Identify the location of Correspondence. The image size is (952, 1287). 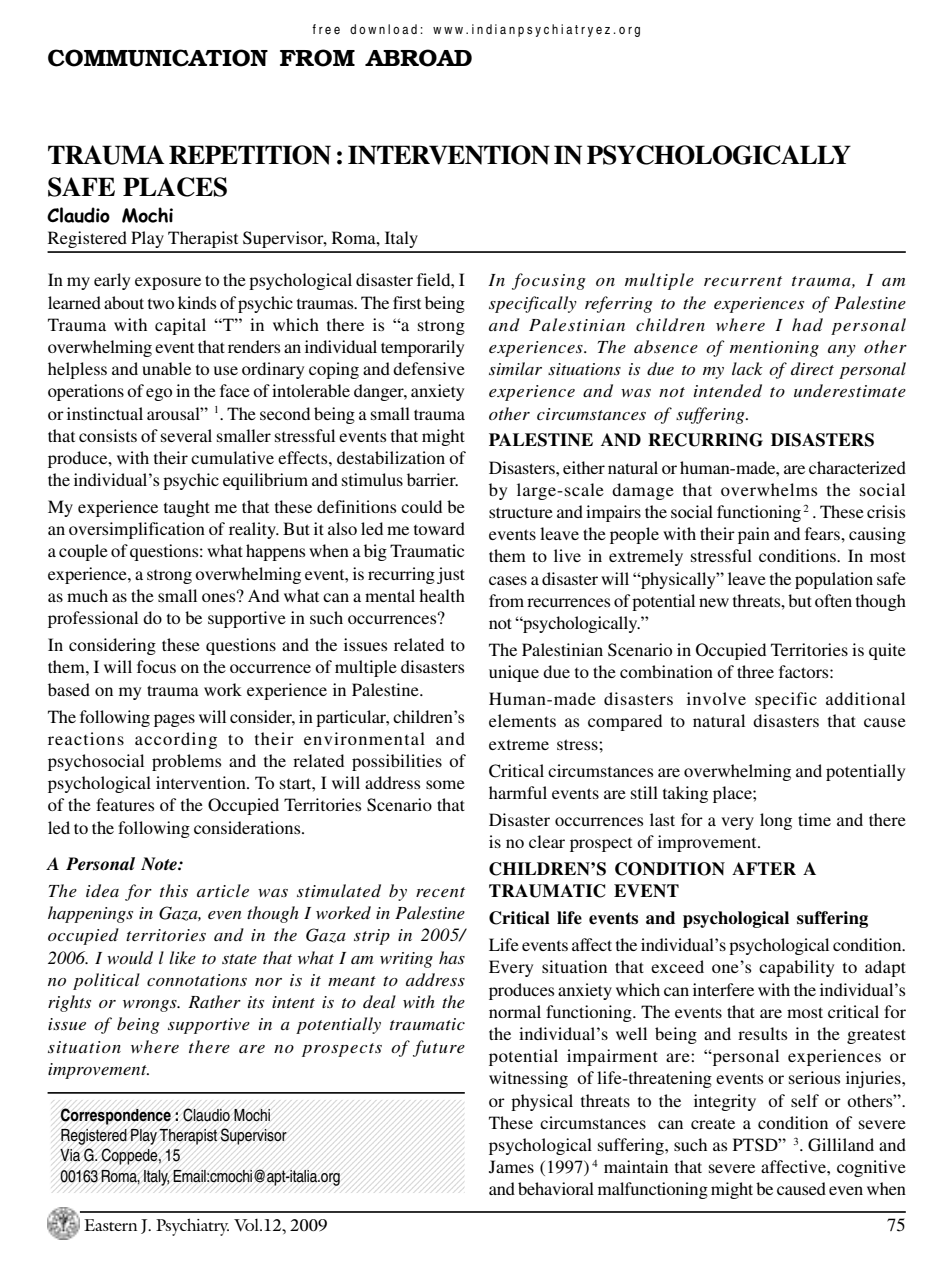
(115, 1116).
